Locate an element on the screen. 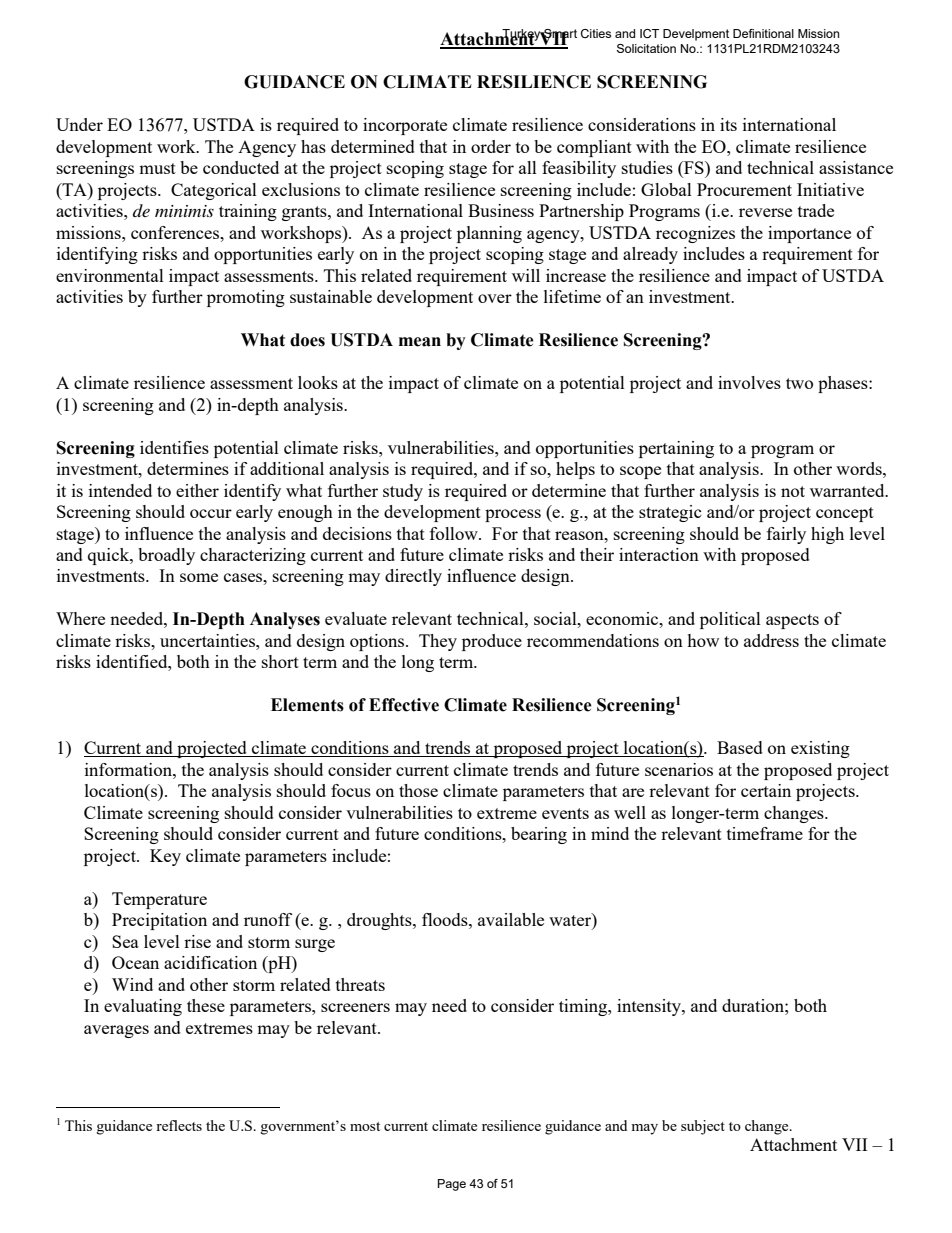 Image resolution: width=952 pixels, height=1233 pixels. reflects is located at coordinates (179, 1125).
